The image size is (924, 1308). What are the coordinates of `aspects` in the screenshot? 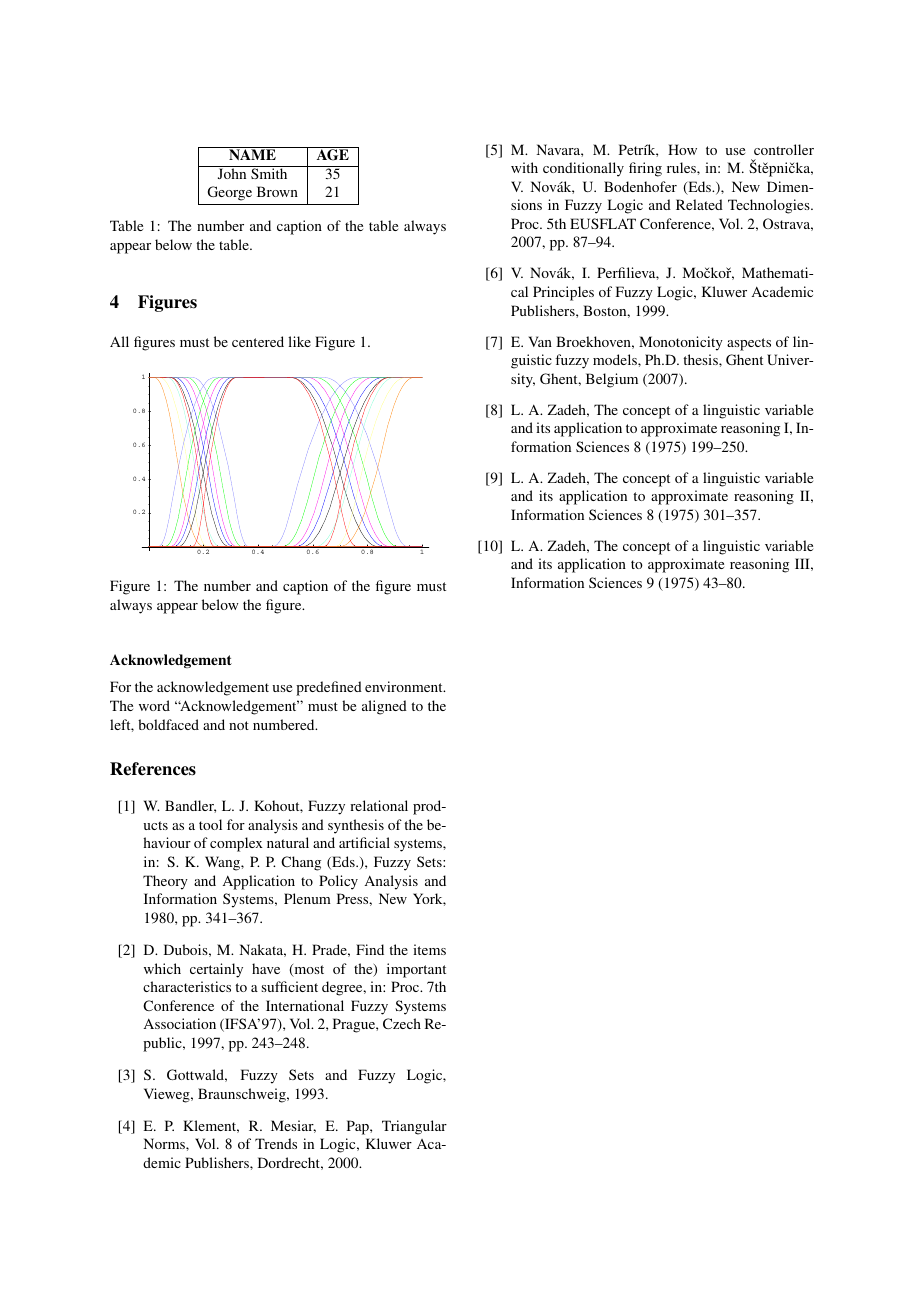 It's located at (749, 344).
